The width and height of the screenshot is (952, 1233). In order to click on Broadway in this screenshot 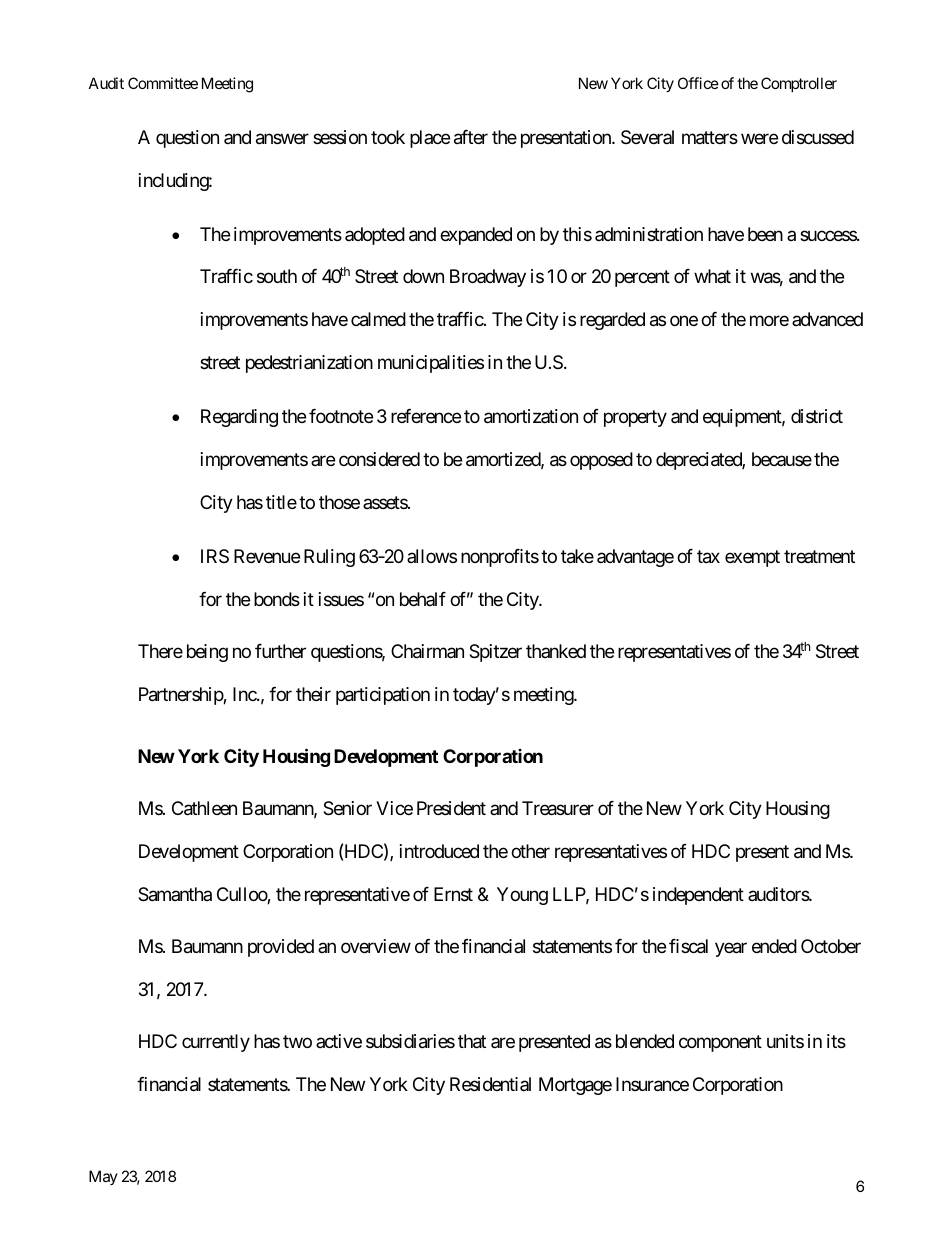, I will do `click(488, 278)`.
